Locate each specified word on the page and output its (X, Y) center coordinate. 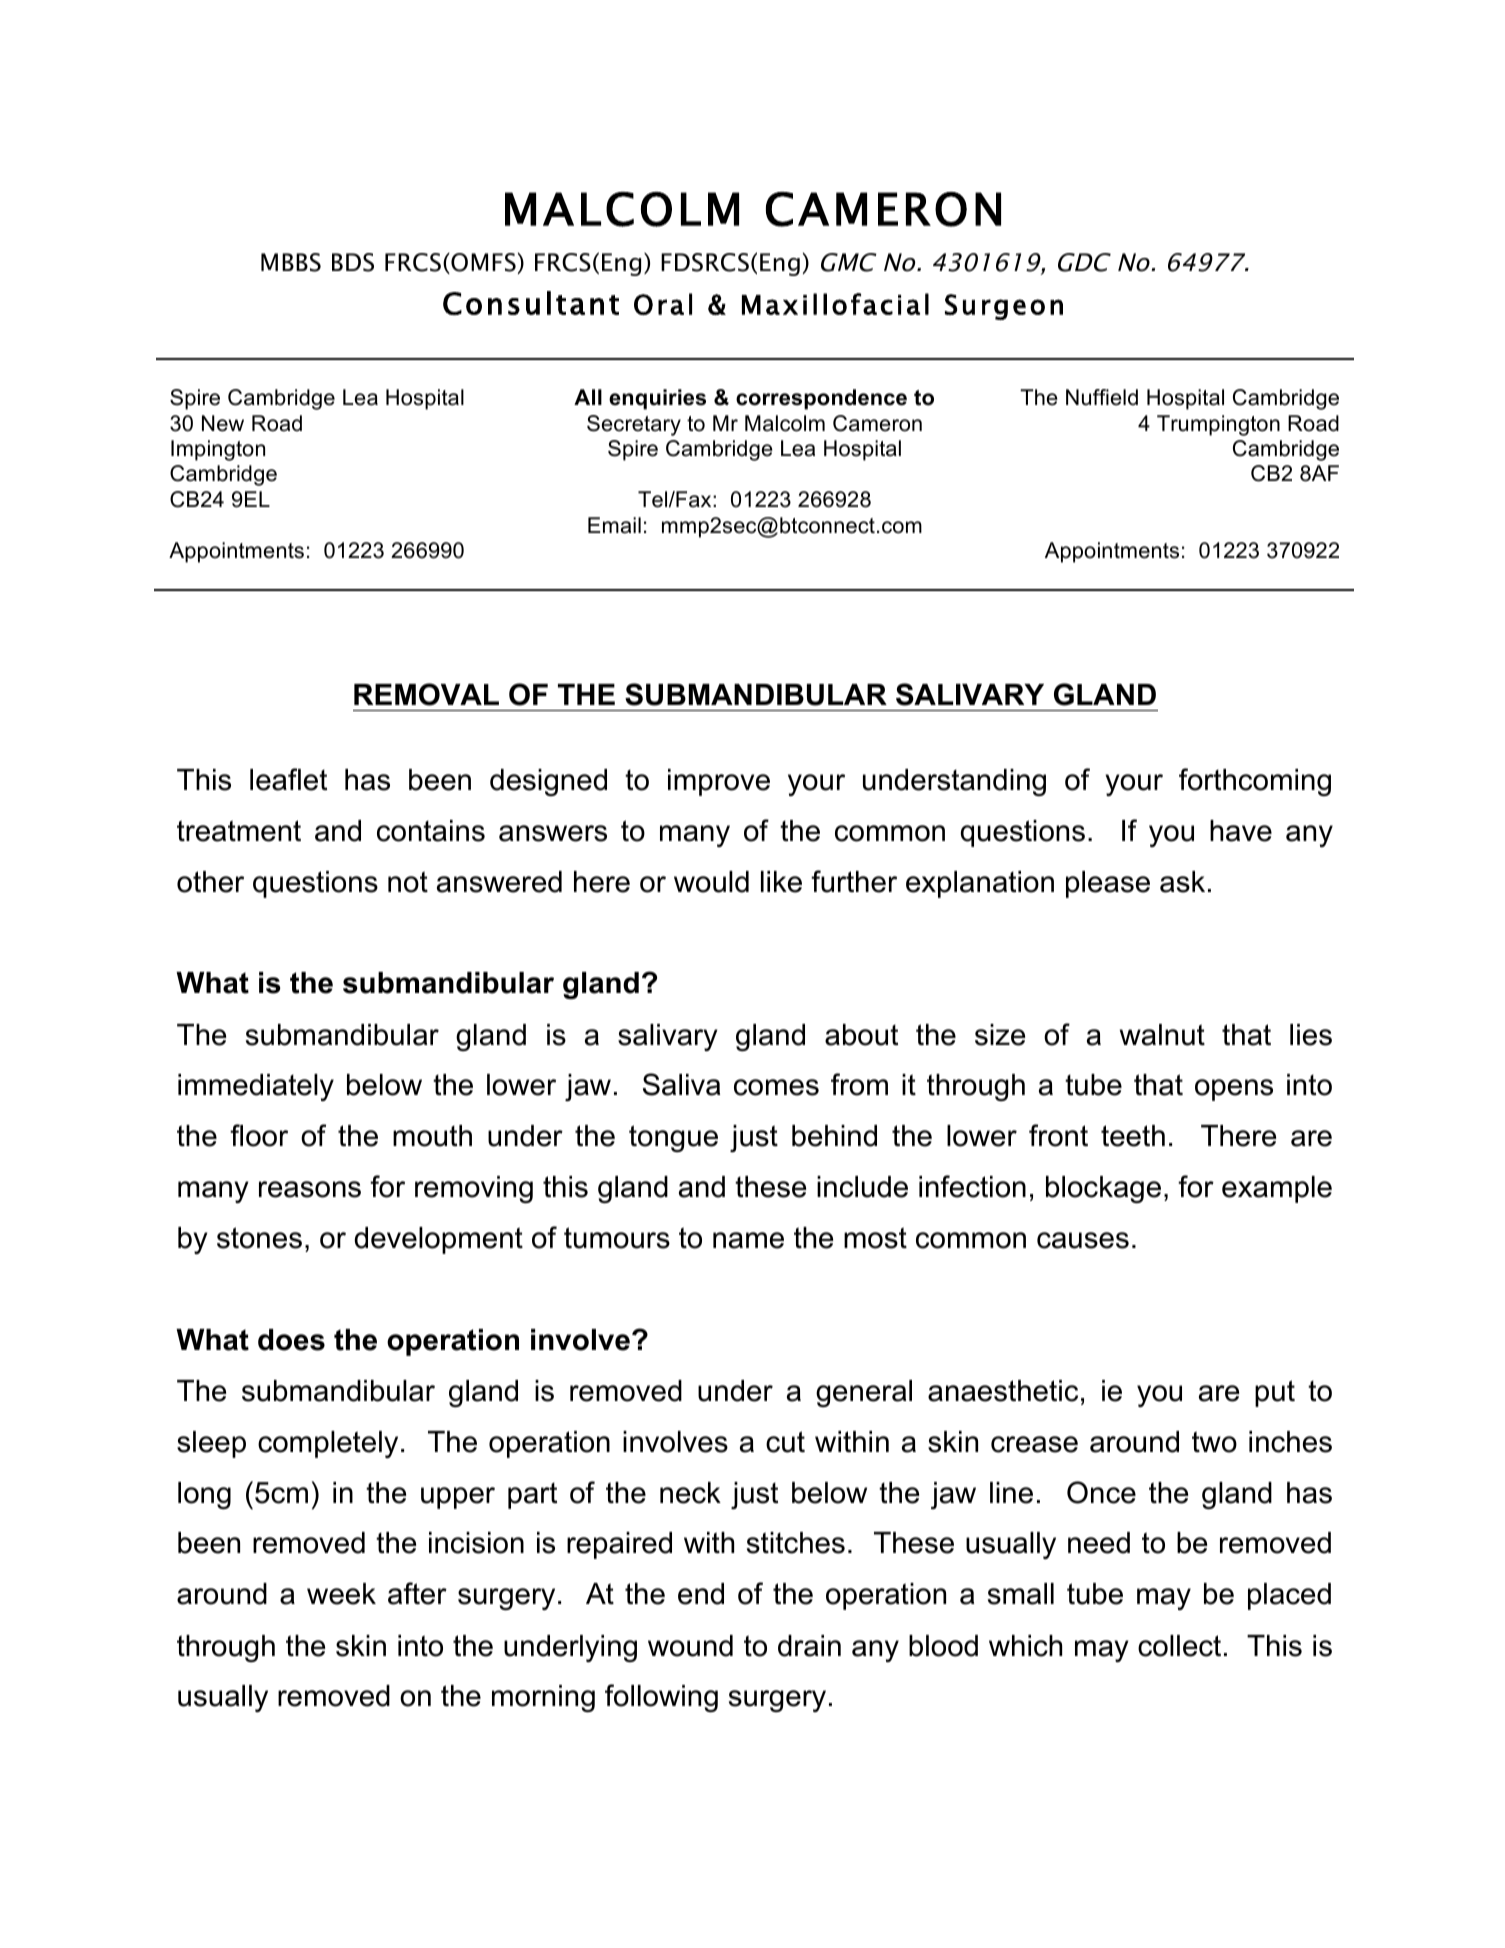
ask (1182, 882)
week (341, 1594)
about (861, 1035)
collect (1179, 1646)
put (1275, 1393)
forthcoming (1255, 782)
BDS (353, 262)
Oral (663, 304)
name (748, 1240)
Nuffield (1102, 397)
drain (809, 1646)
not (408, 882)
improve (719, 782)
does (291, 1340)
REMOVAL (426, 694)
